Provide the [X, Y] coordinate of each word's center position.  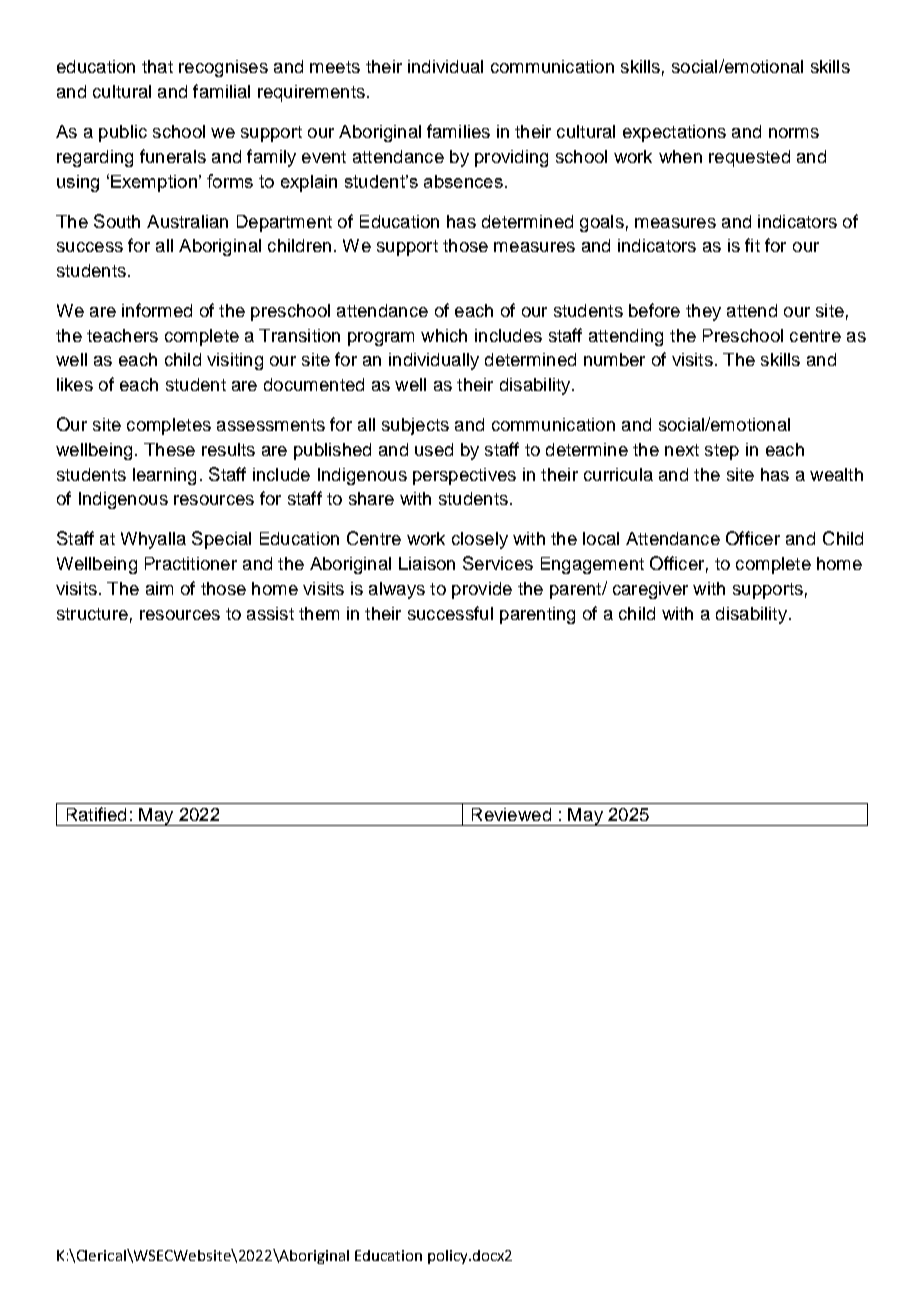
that [157, 66]
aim [159, 588]
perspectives [464, 476]
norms [794, 133]
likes [75, 384]
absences [463, 181]
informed [157, 310]
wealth [836, 474]
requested [749, 158]
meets [335, 67]
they [703, 312]
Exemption [154, 183]
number [614, 359]
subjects [415, 426]
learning [164, 476]
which [444, 335]
